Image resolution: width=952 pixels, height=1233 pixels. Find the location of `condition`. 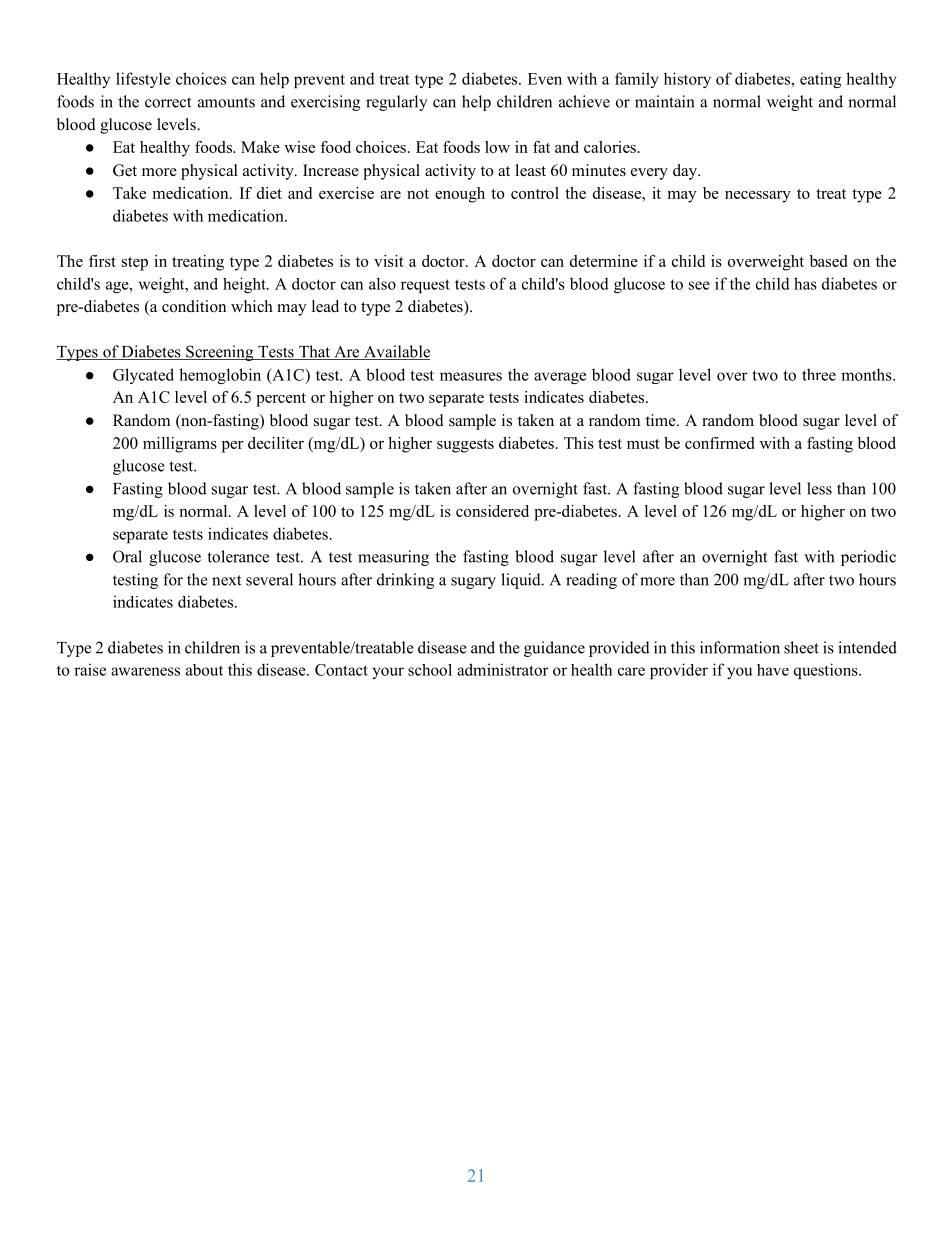

condition is located at coordinates (194, 306).
